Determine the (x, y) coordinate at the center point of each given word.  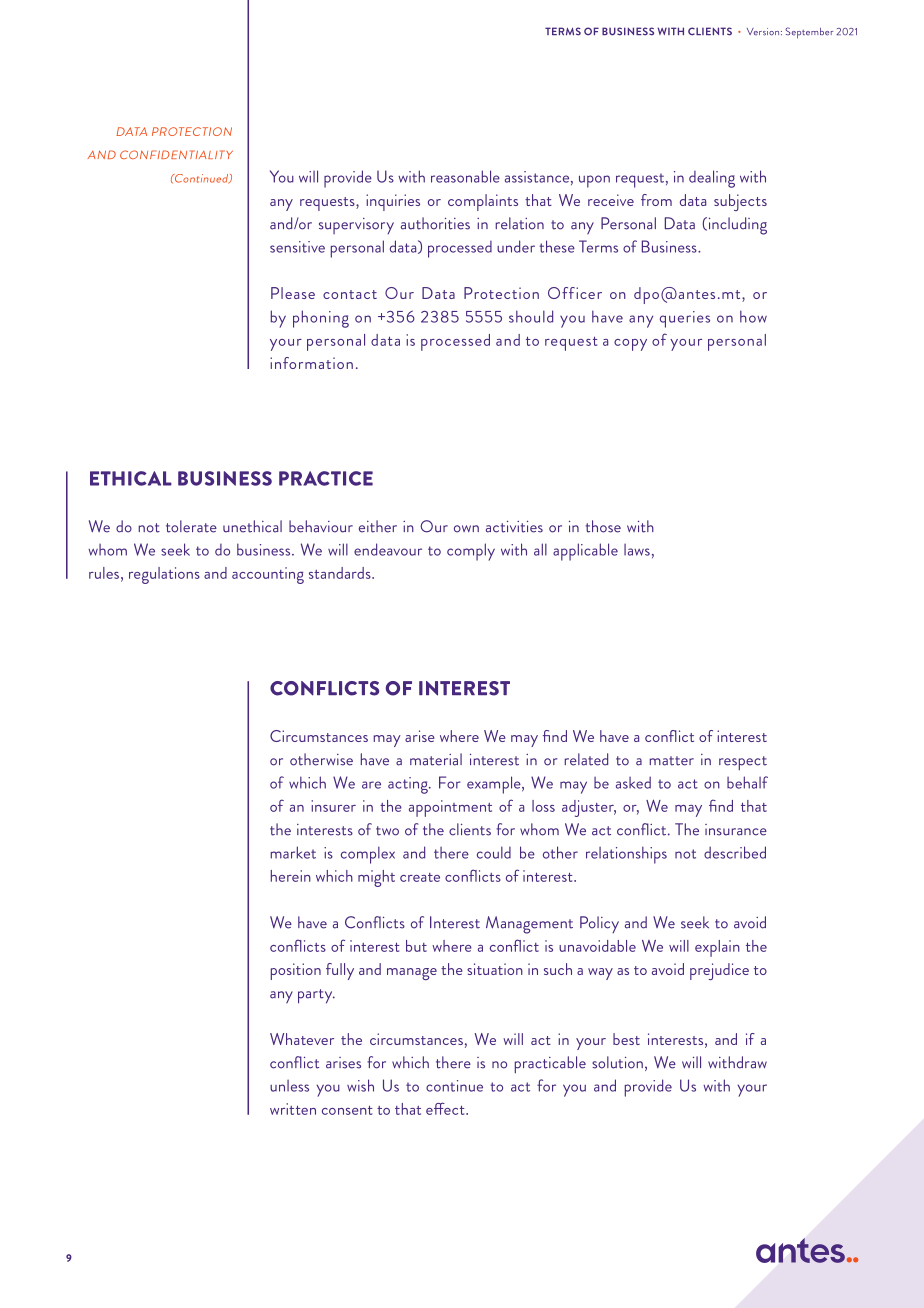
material (436, 759)
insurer (333, 806)
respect (743, 763)
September (809, 33)
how (753, 316)
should (531, 316)
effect (446, 1108)
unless (289, 1086)
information (311, 363)
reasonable (465, 176)
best (626, 1039)
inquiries (393, 202)
